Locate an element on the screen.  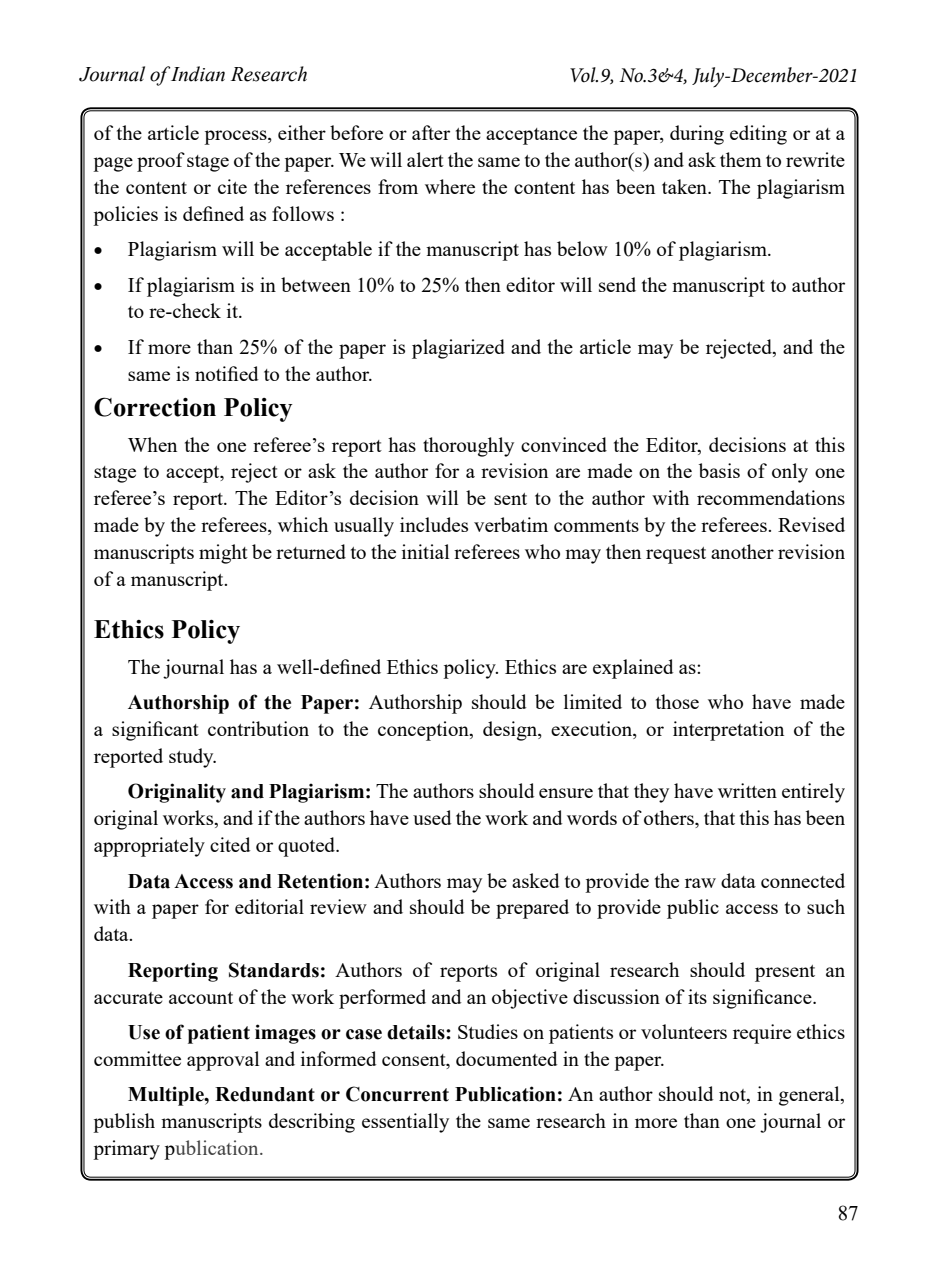
after is located at coordinates (431, 132).
